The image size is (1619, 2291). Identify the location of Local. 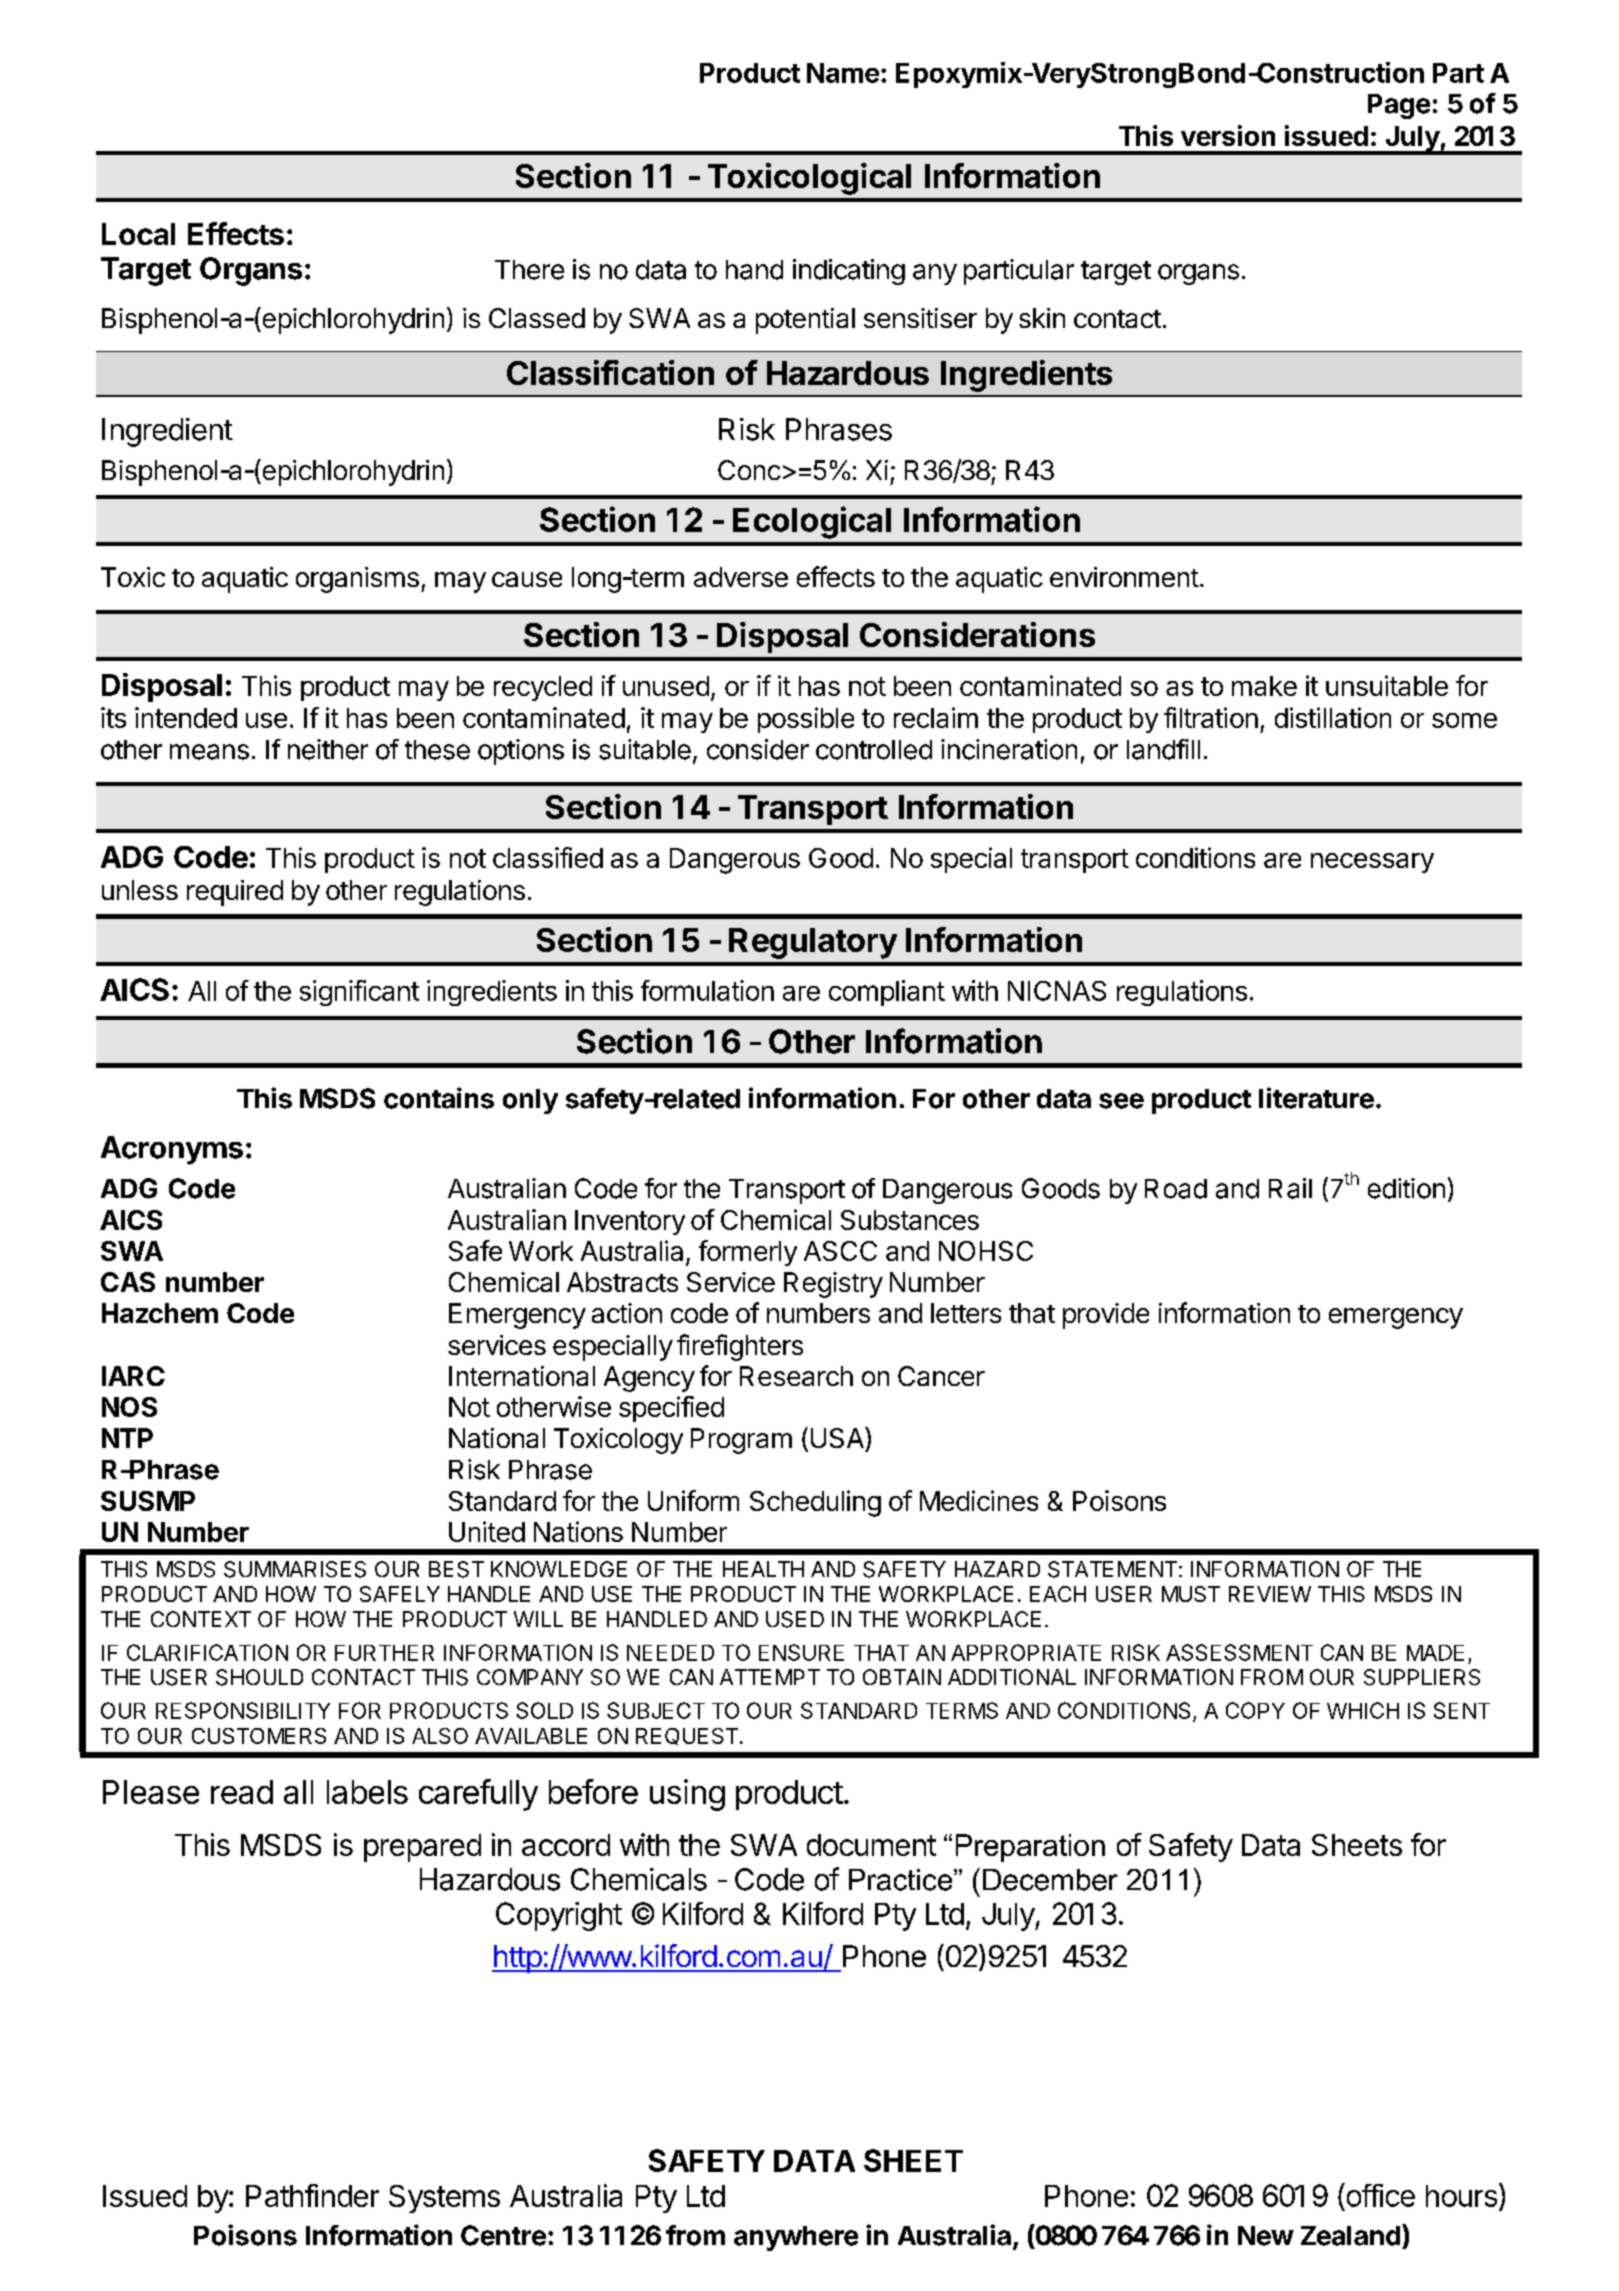
(138, 234).
